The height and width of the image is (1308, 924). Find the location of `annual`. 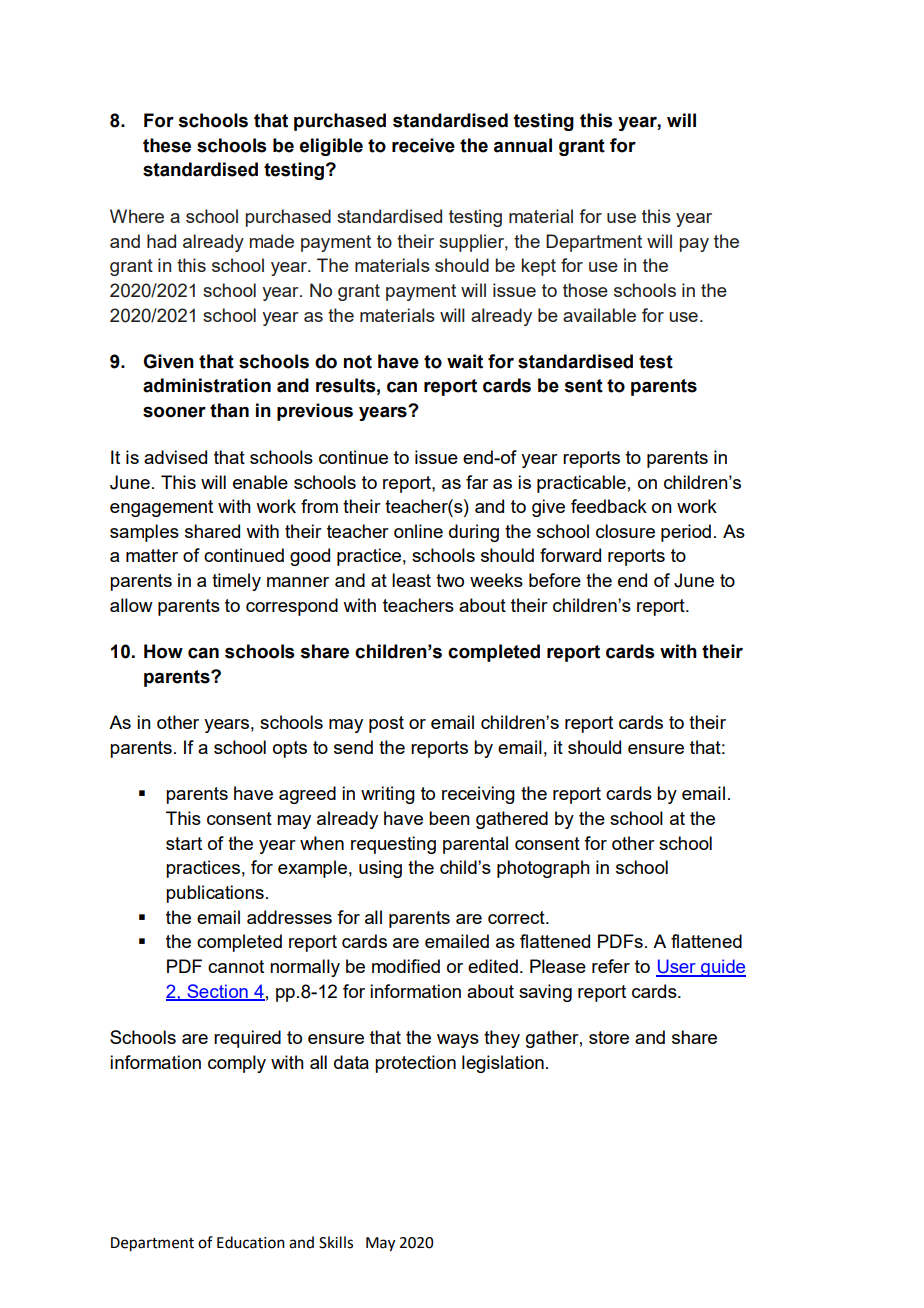

annual is located at coordinates (523, 145).
